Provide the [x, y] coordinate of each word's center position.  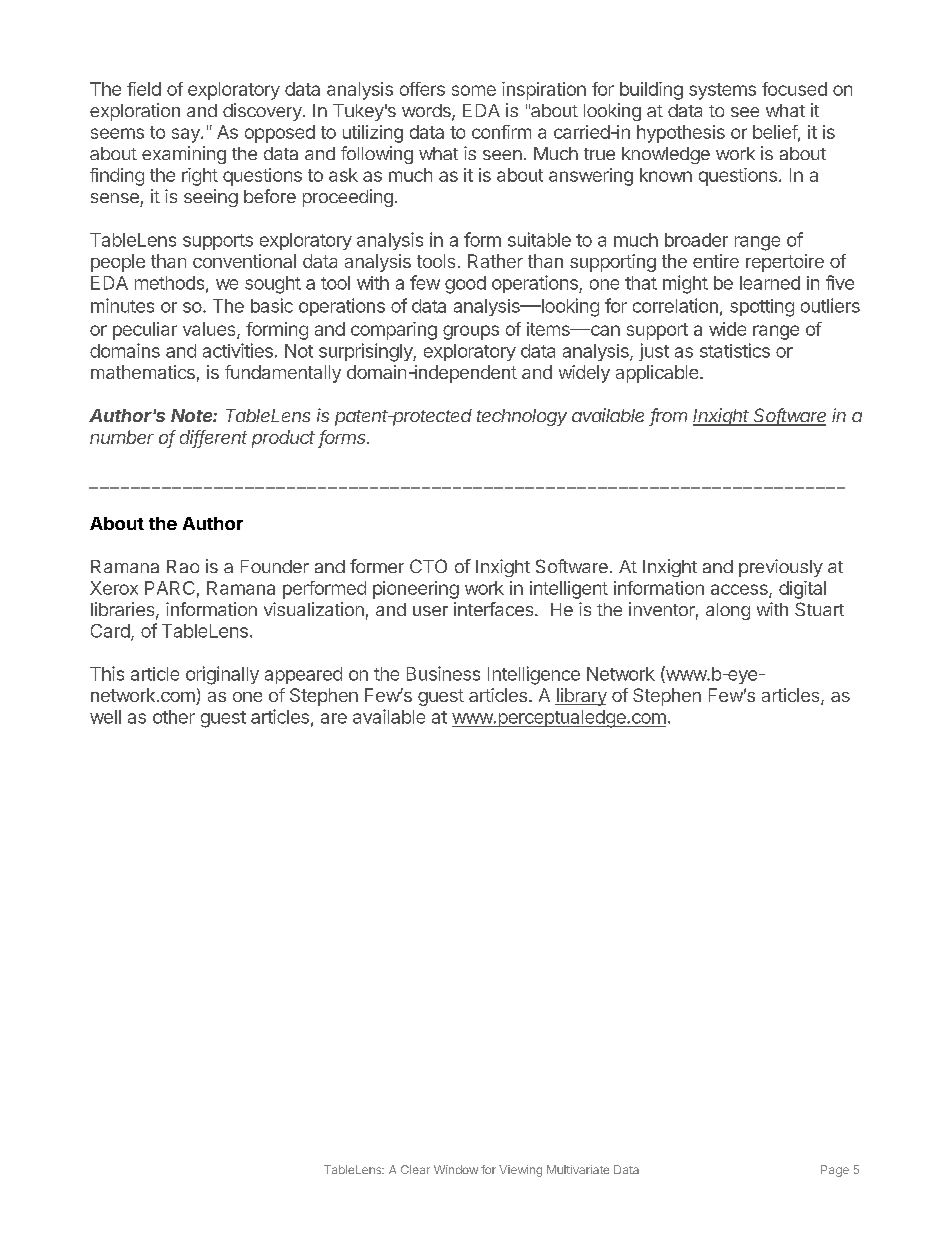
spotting [762, 308]
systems [722, 91]
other [174, 717]
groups [471, 332]
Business [443, 673]
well [105, 717]
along [728, 611]
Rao [183, 566]
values [210, 330]
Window [456, 1169]
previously [781, 568]
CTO [428, 566]
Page [835, 1171]
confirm [501, 132]
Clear [415, 1169]
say [187, 135]
